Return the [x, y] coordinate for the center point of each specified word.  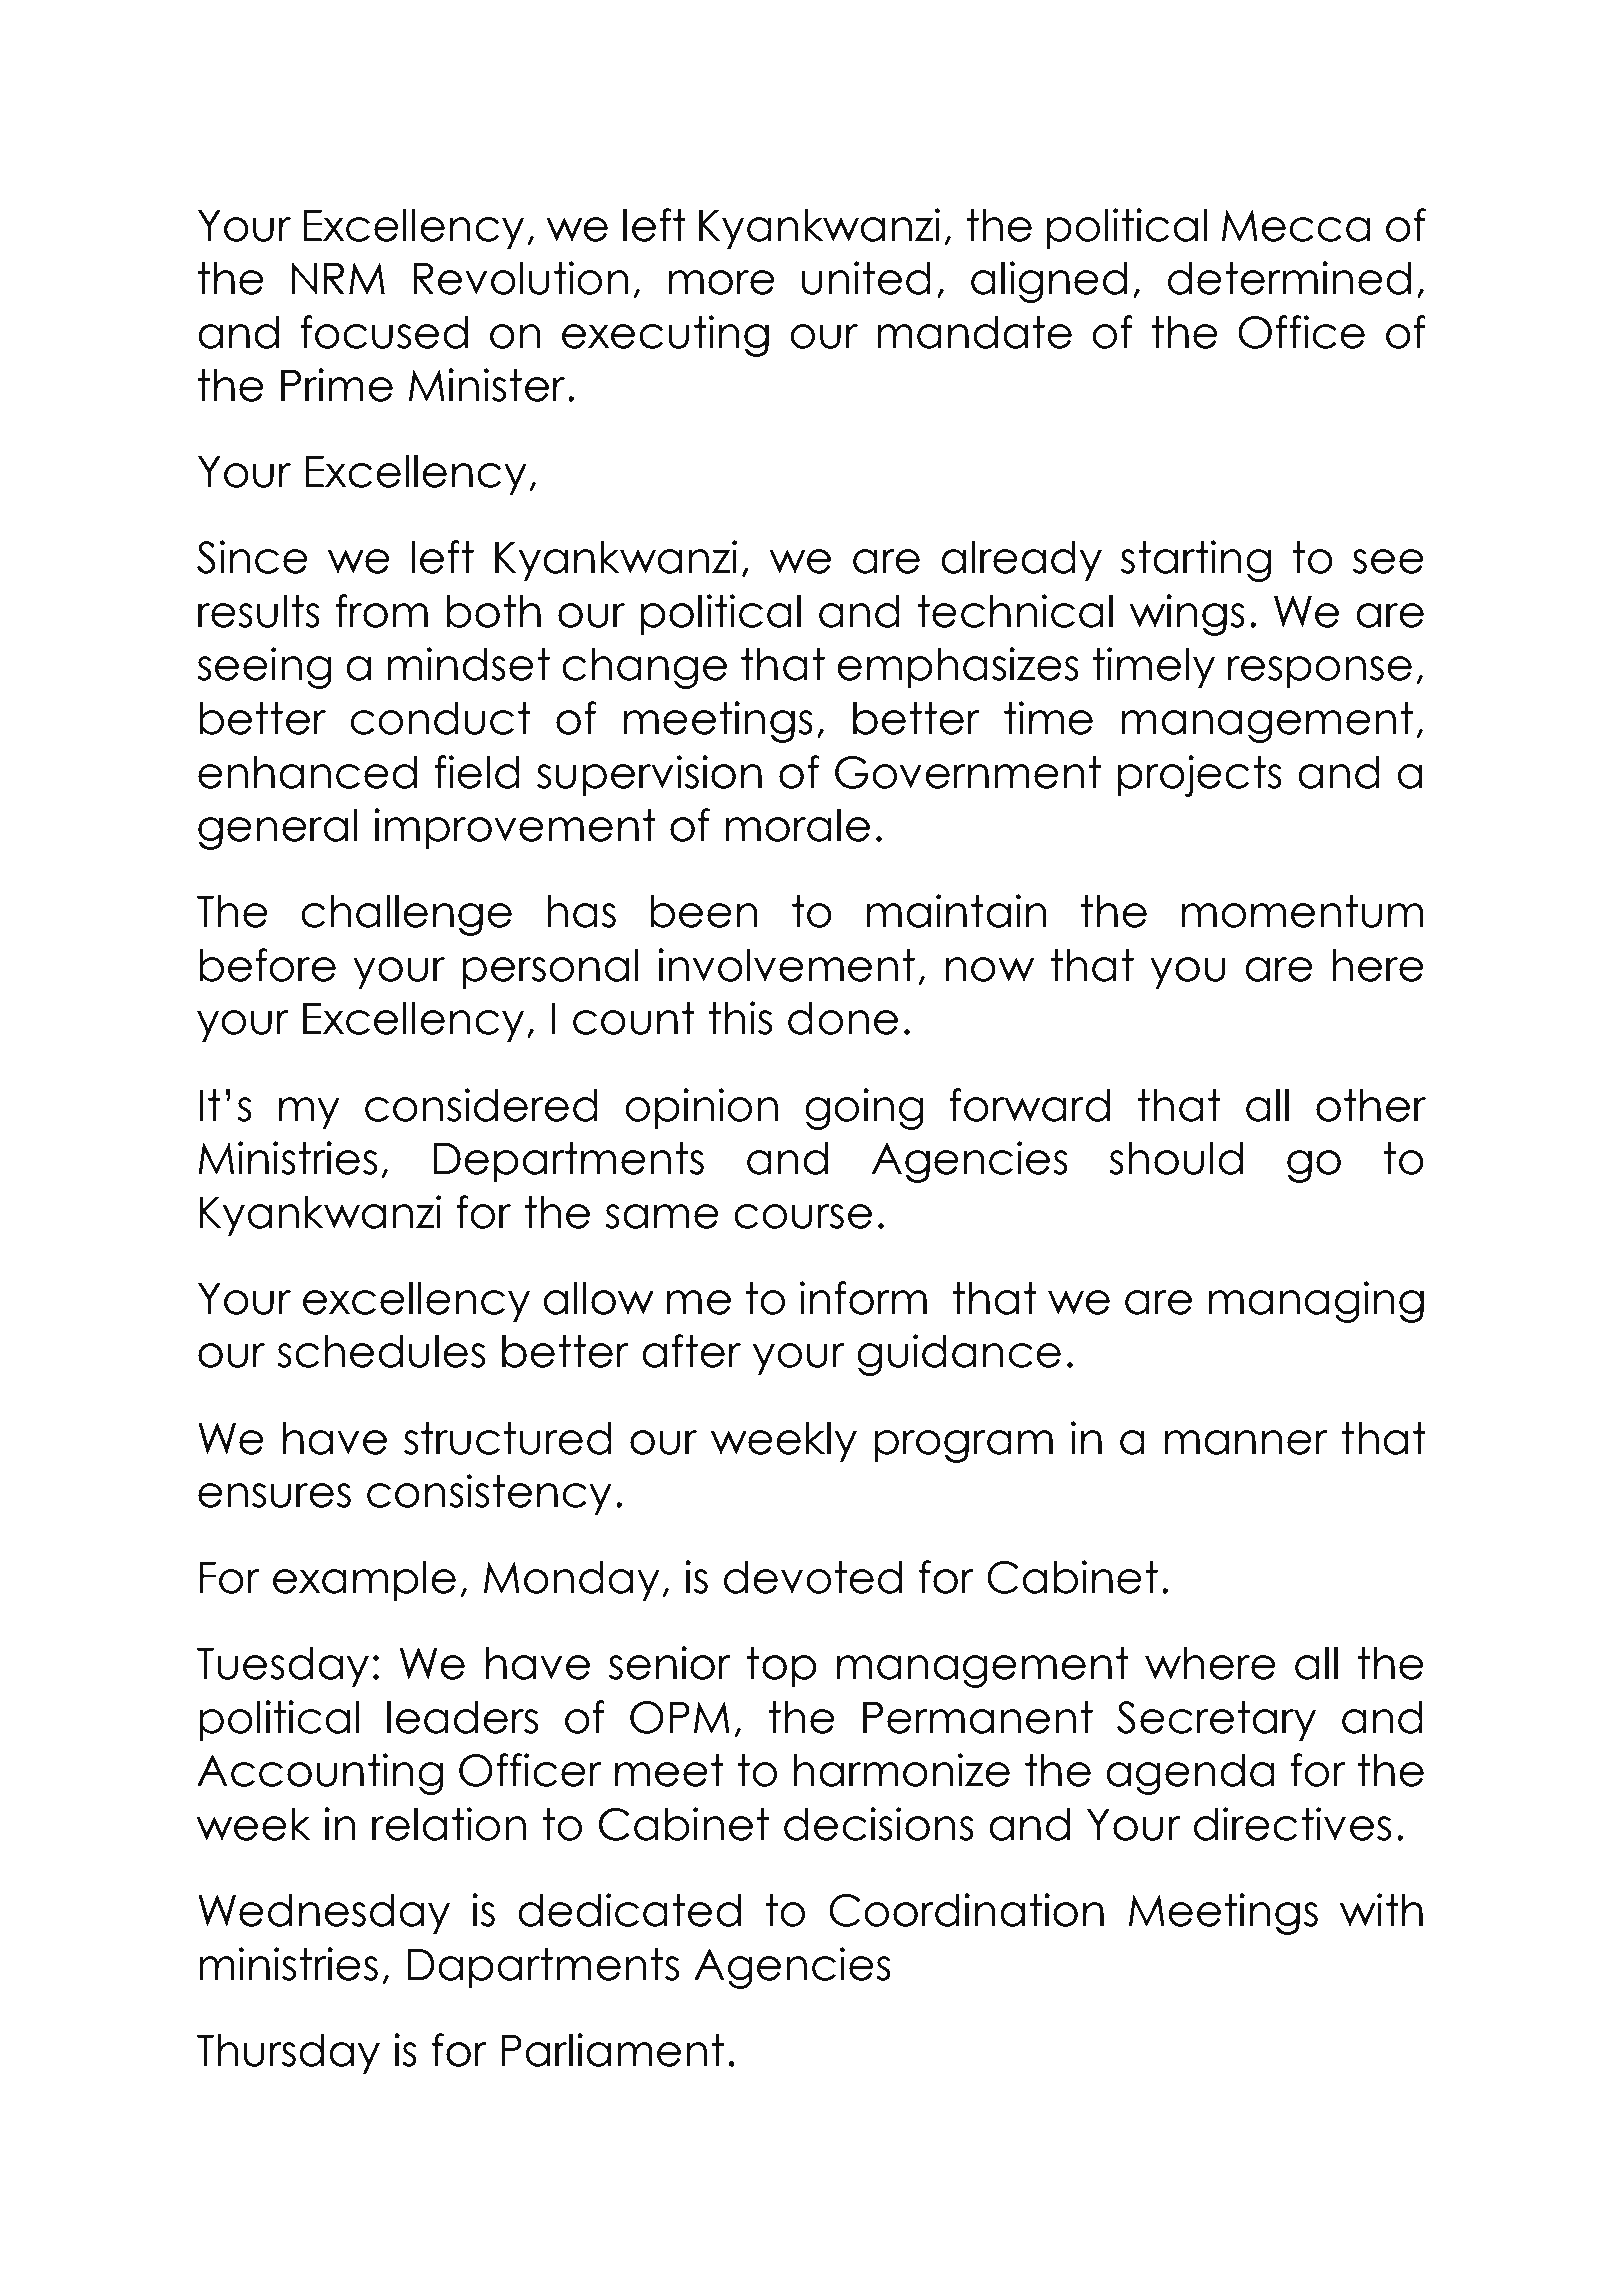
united [866, 278]
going [864, 1109]
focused [384, 332]
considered [481, 1105]
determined [1289, 278]
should [1176, 1158]
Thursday [288, 2054]
